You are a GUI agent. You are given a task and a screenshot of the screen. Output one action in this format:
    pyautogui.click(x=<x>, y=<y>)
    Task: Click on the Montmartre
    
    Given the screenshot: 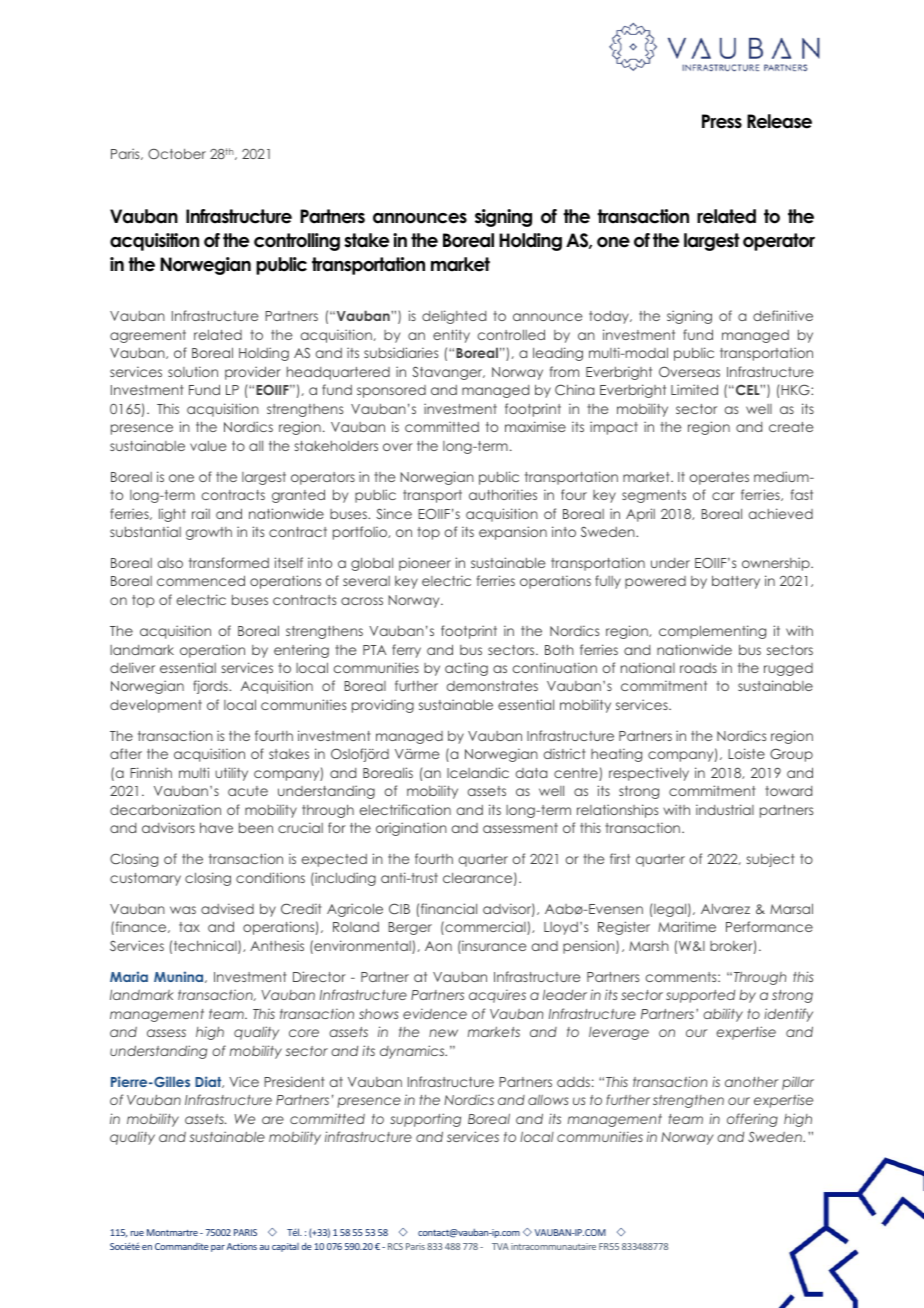 What is the action you would take?
    pyautogui.click(x=172, y=1232)
